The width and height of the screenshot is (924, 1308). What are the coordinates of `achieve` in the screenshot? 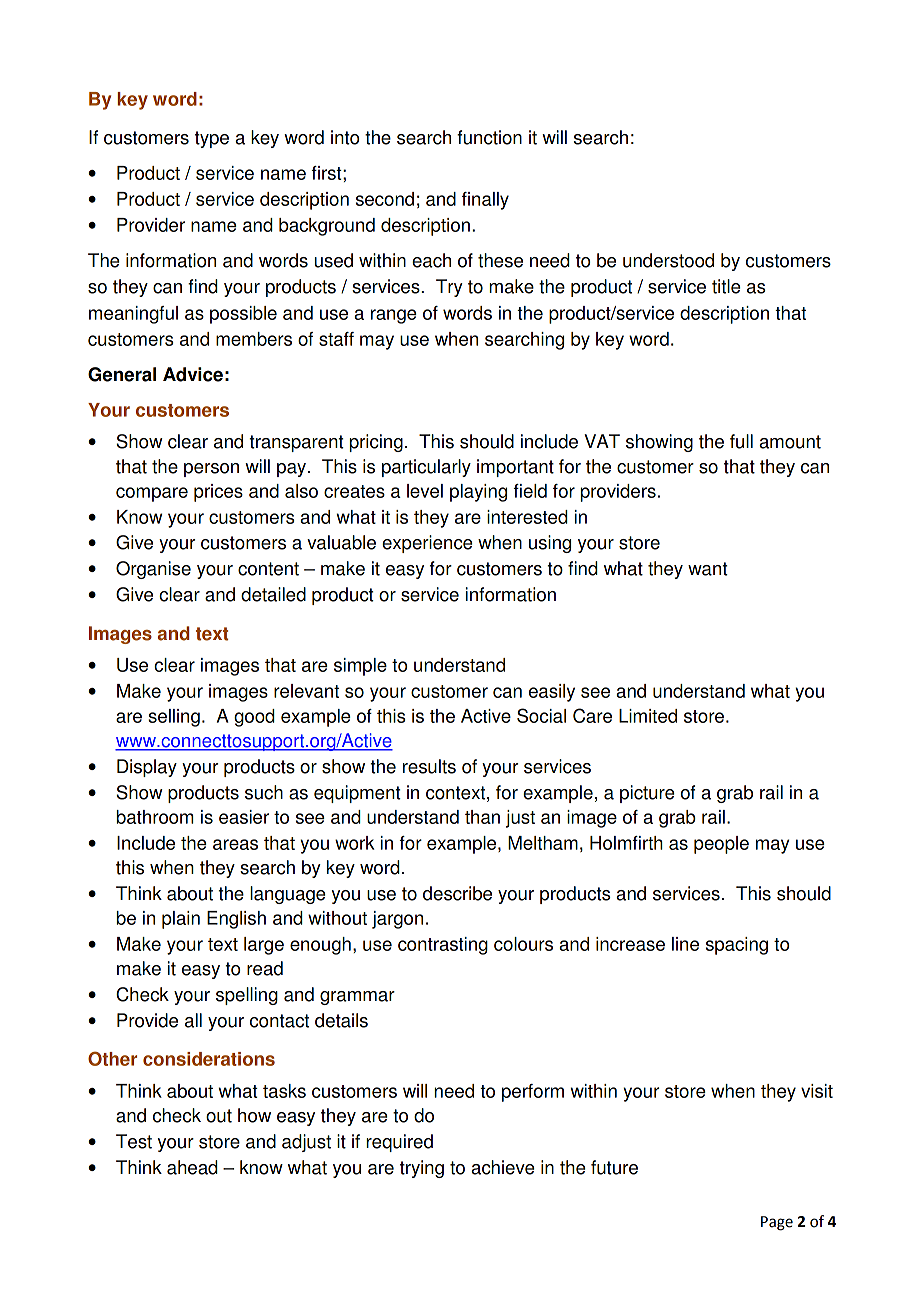 It's located at (503, 1167).
